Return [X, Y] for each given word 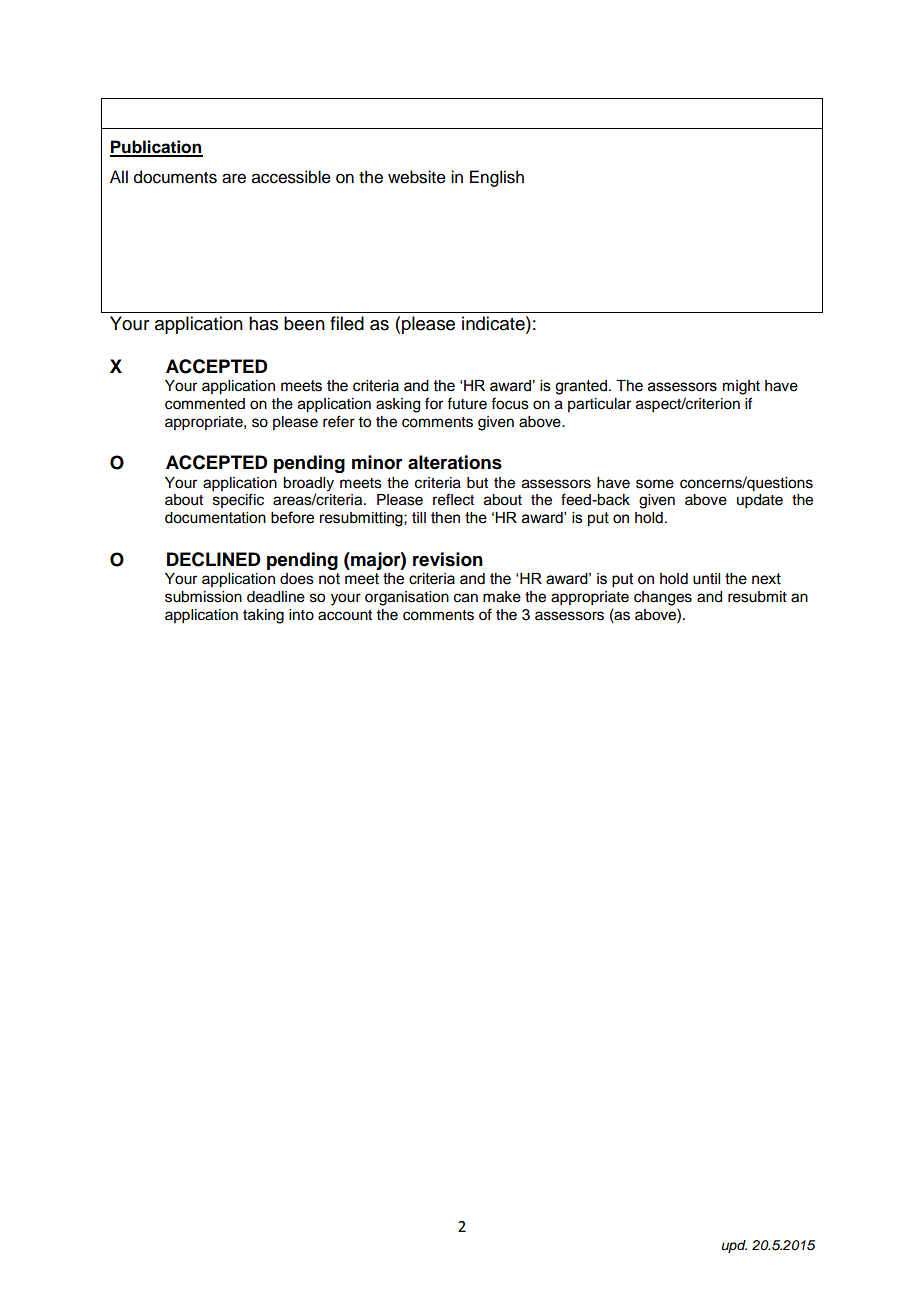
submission [203, 597]
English [497, 178]
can [466, 598]
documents [175, 177]
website [417, 177]
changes [663, 598]
